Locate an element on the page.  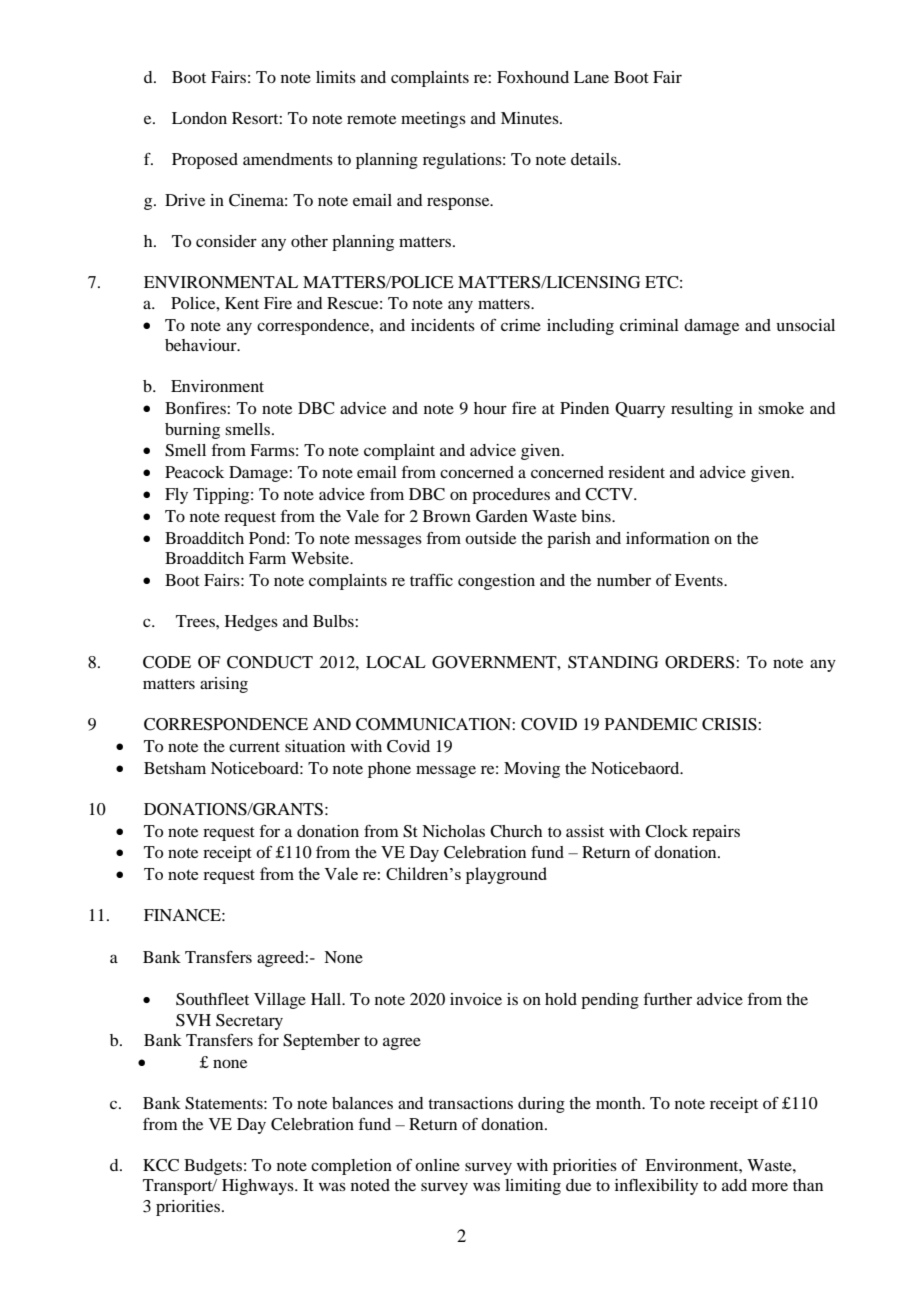
Lane is located at coordinates (591, 77).
